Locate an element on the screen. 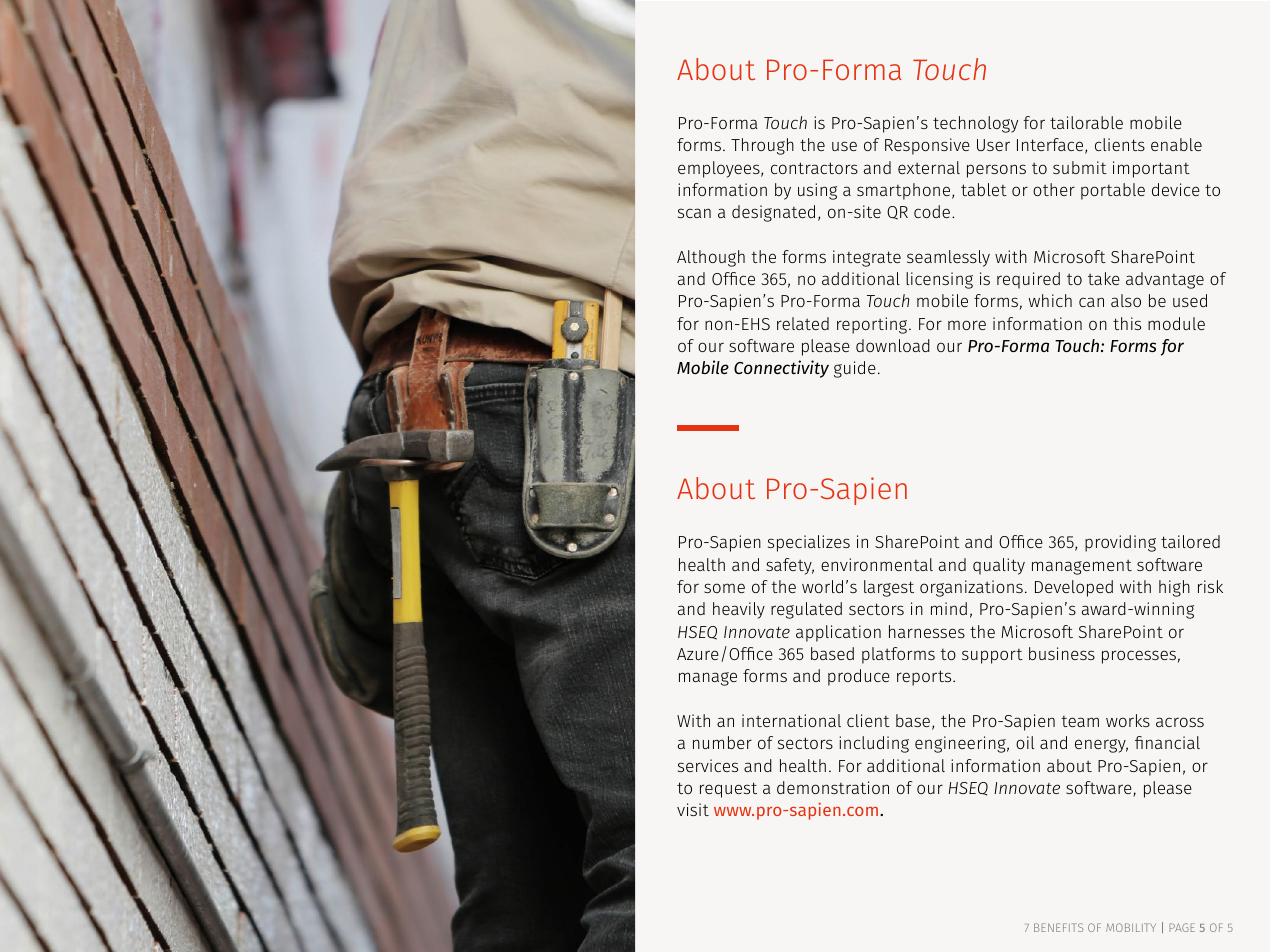 The image size is (1270, 952). Through is located at coordinates (762, 146).
